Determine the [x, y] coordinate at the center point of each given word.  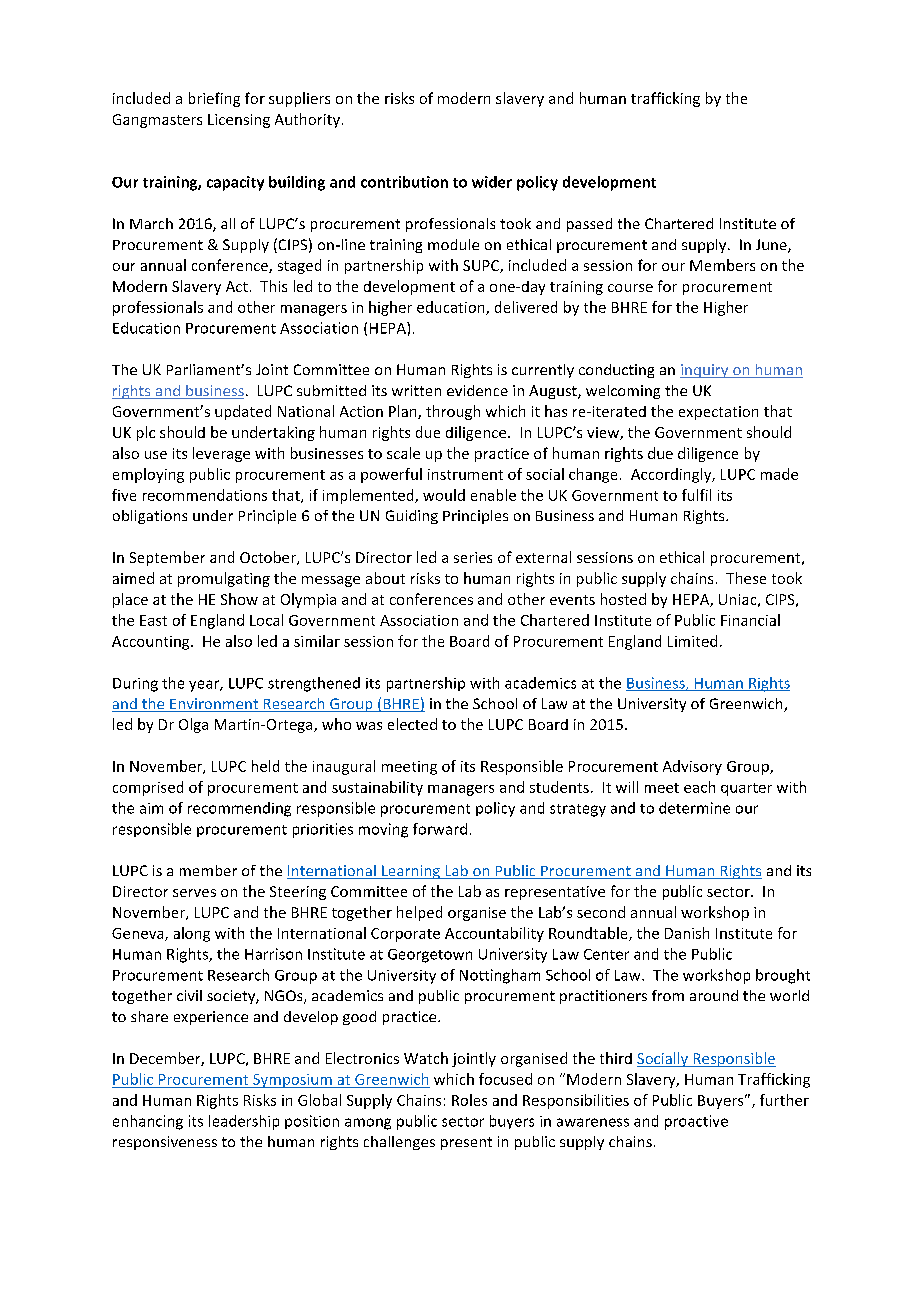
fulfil [696, 495]
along [192, 934]
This [273, 286]
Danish [687, 933]
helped [419, 913]
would [444, 495]
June [772, 246]
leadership [244, 1122]
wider [492, 182]
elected [412, 724]
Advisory [692, 767]
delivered [526, 307]
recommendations [205, 495]
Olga [193, 725]
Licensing [239, 121]
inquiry [705, 371]
